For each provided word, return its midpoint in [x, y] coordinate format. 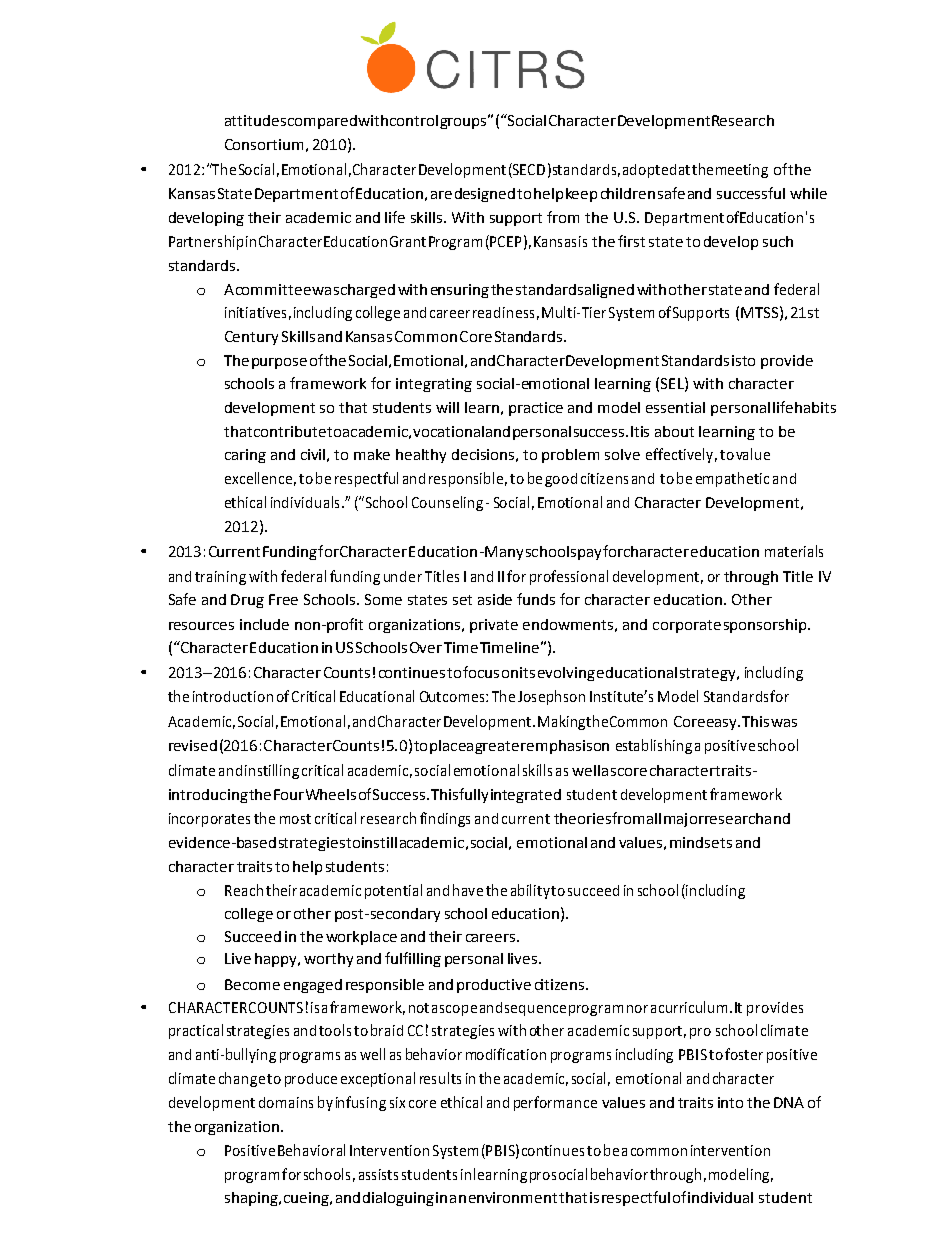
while [808, 193]
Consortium [264, 144]
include [264, 624]
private [494, 626]
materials [794, 551]
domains [286, 1102]
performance [555, 1103]
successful [751, 193]
